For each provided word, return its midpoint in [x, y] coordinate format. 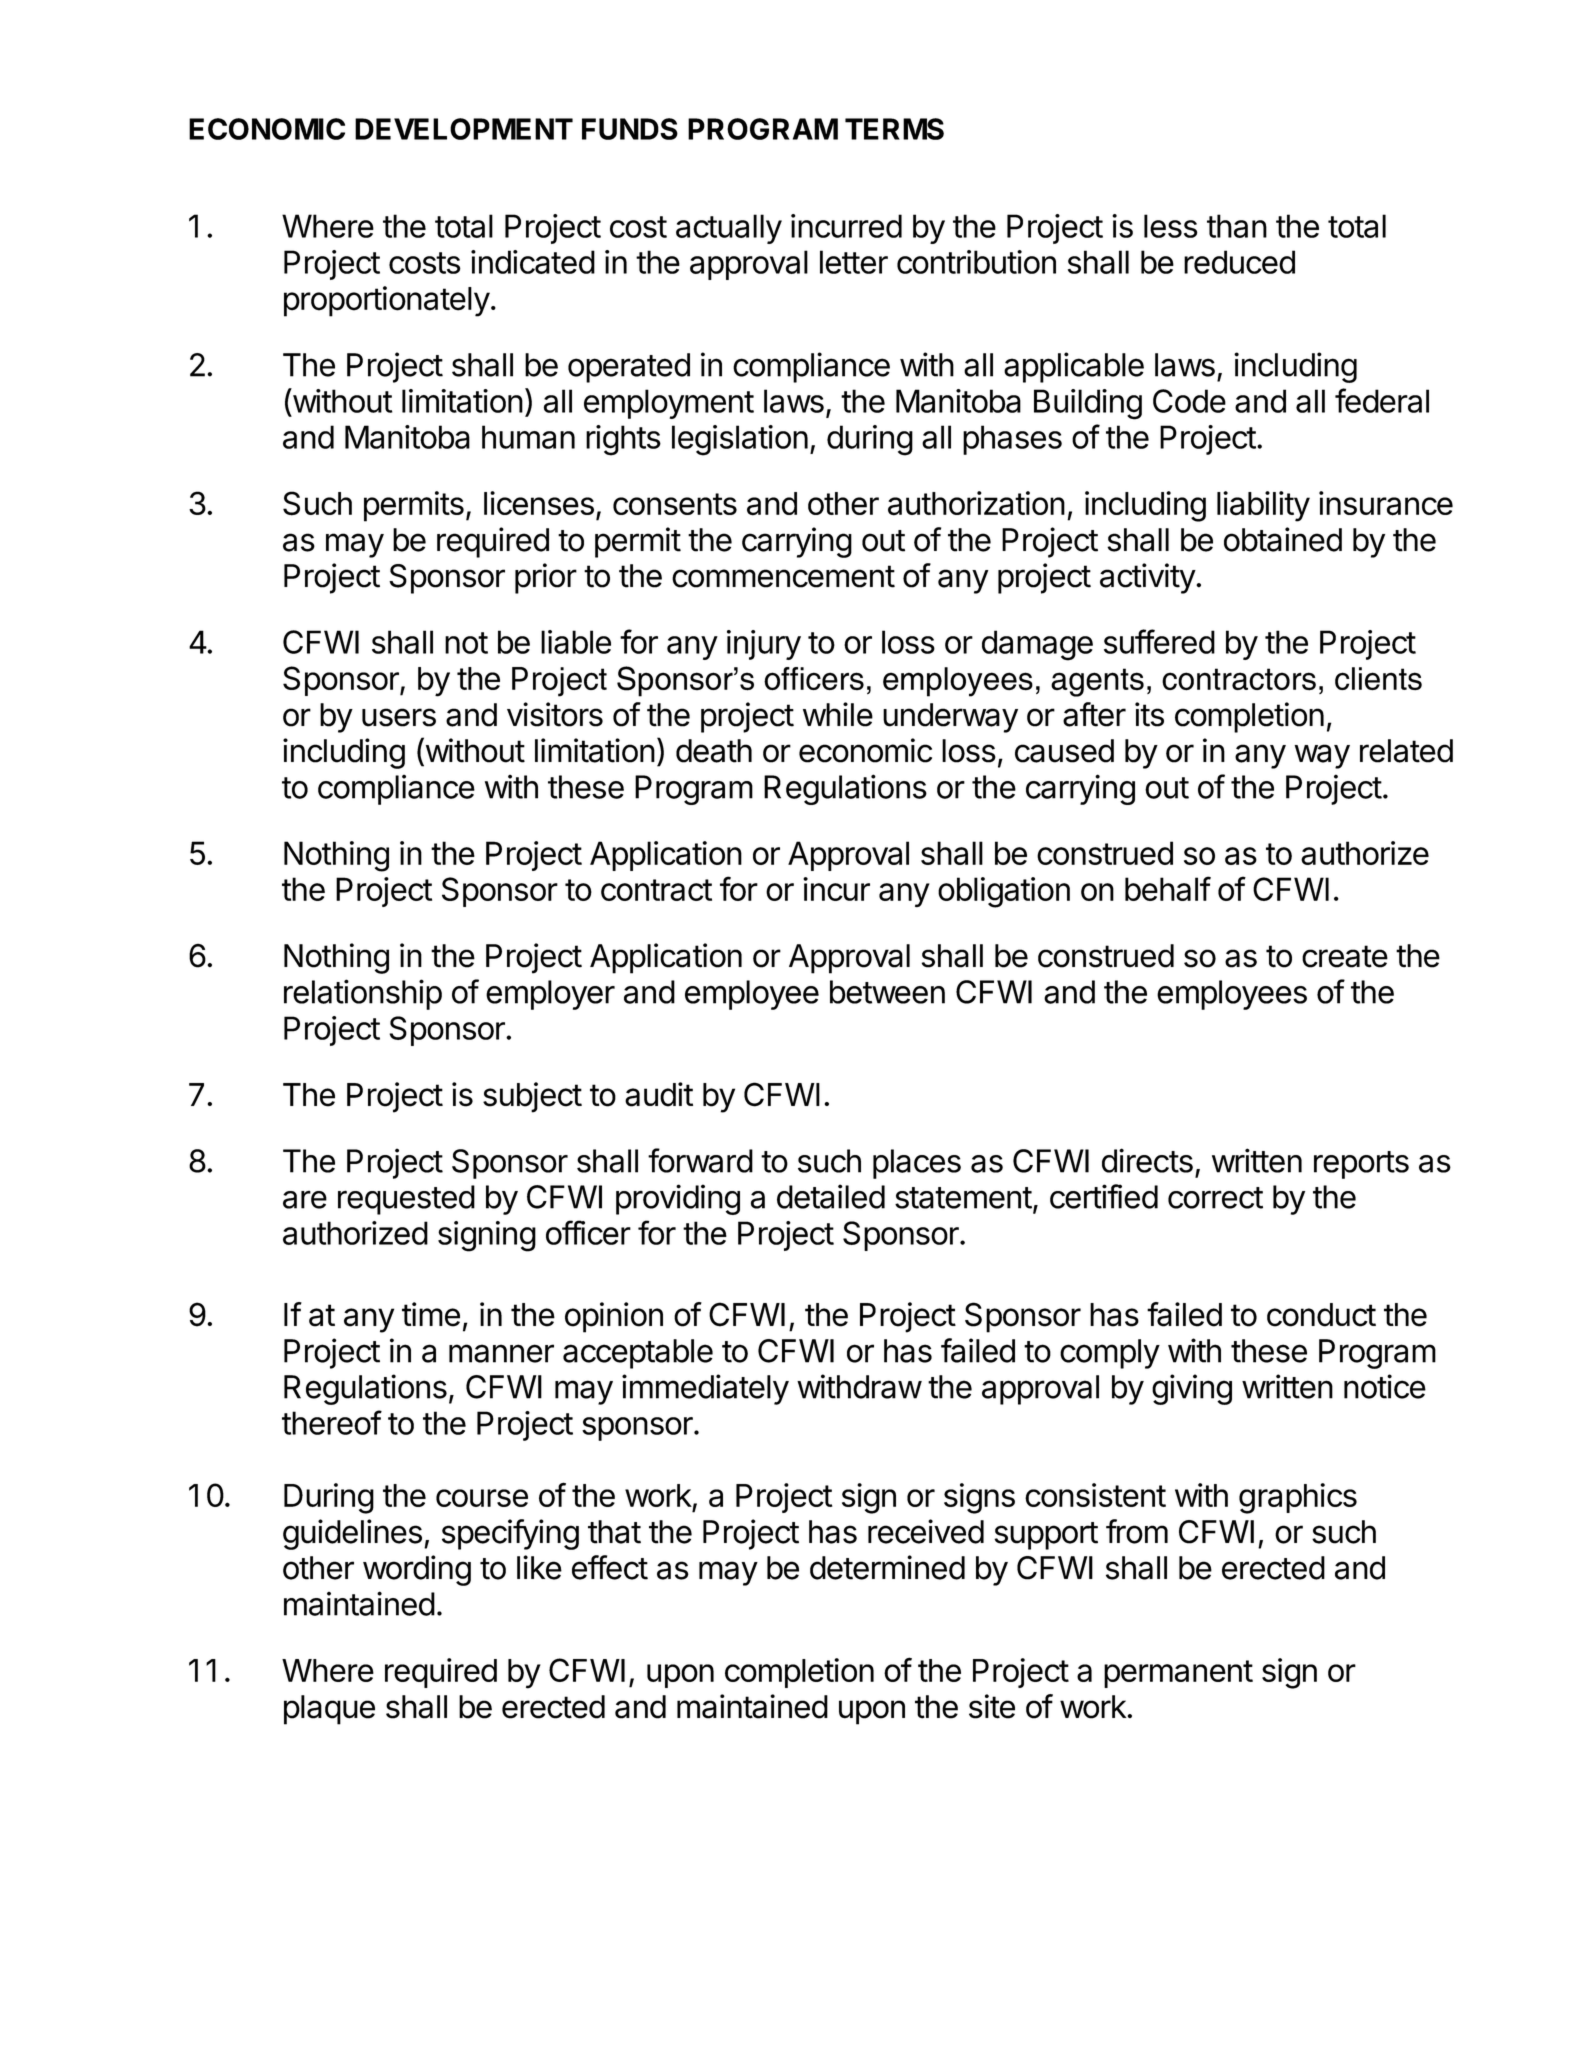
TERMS [894, 129]
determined [887, 1567]
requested [406, 1200]
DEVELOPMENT [464, 129]
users [399, 717]
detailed [831, 1196]
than [1237, 226]
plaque [329, 1710]
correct [1215, 1198]
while [838, 714]
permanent [1178, 1674]
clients [1378, 678]
